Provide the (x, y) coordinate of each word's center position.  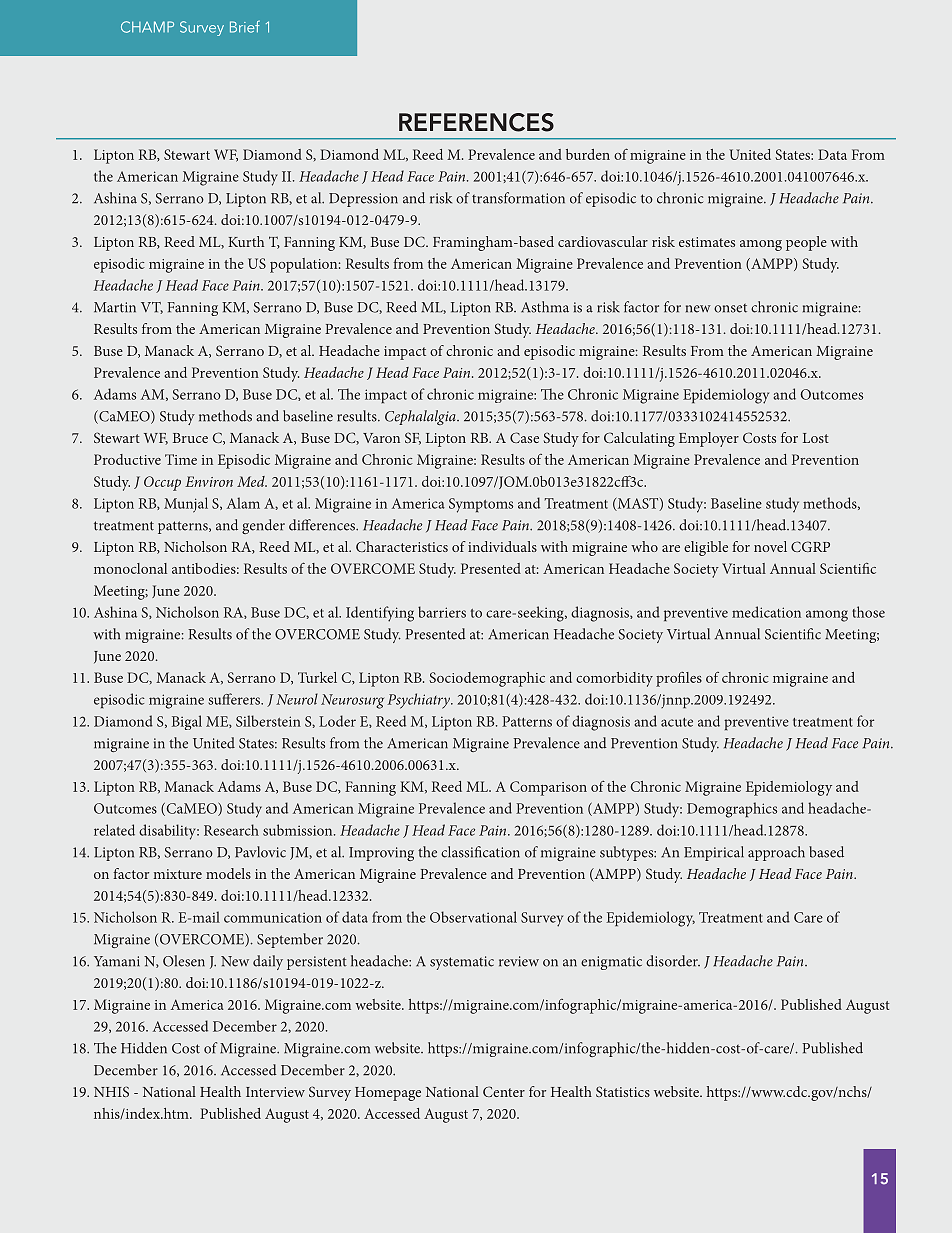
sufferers (236, 699)
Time (181, 459)
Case (524, 437)
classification (480, 852)
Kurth (246, 241)
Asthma (545, 307)
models (228, 873)
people (806, 243)
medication (766, 612)
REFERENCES (476, 122)
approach (776, 853)
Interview (275, 1092)
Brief (245, 26)
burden (588, 154)
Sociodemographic (487, 679)
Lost (816, 438)
